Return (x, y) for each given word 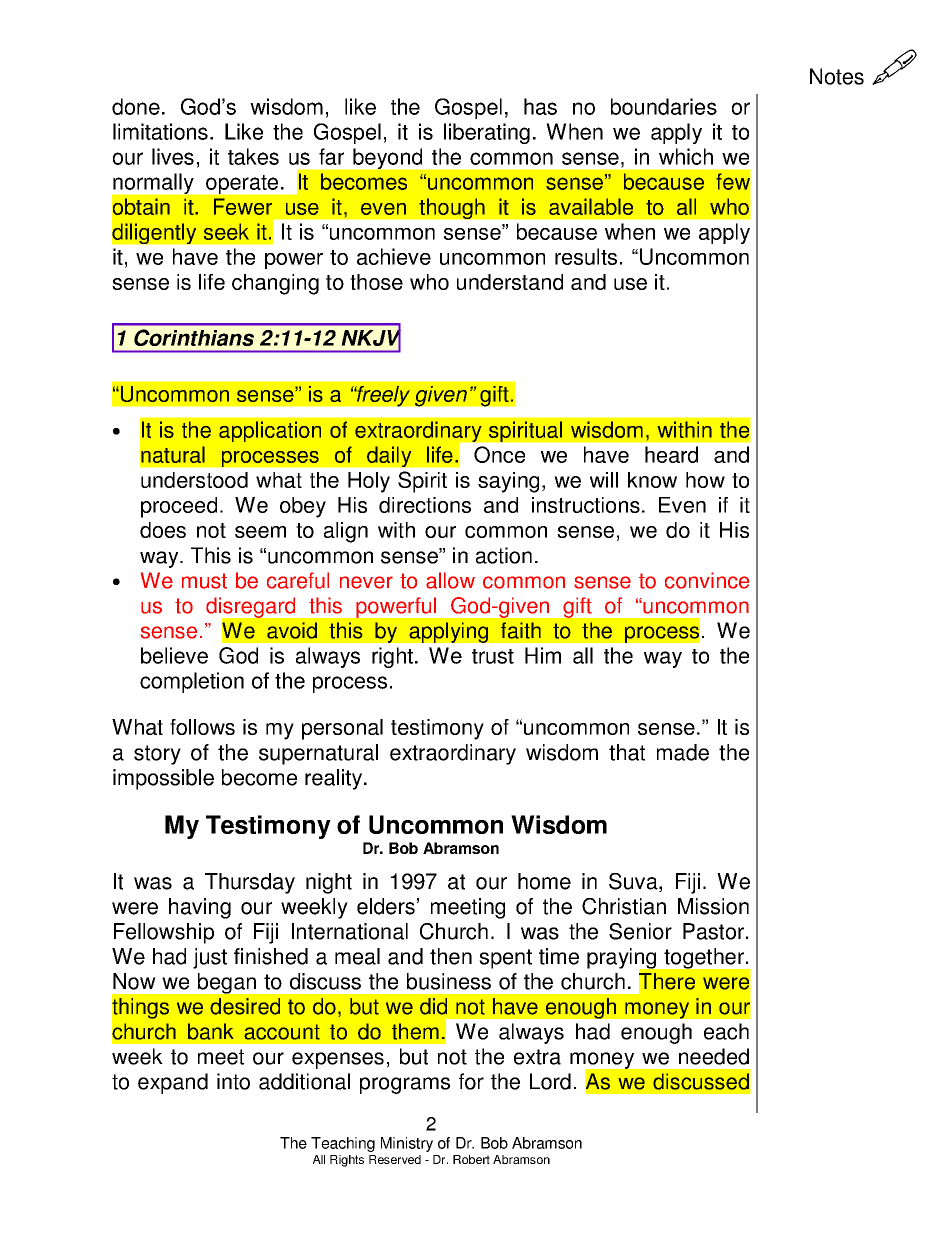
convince (707, 580)
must (204, 581)
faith (521, 630)
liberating (487, 133)
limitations (160, 131)
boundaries (664, 106)
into (233, 1081)
